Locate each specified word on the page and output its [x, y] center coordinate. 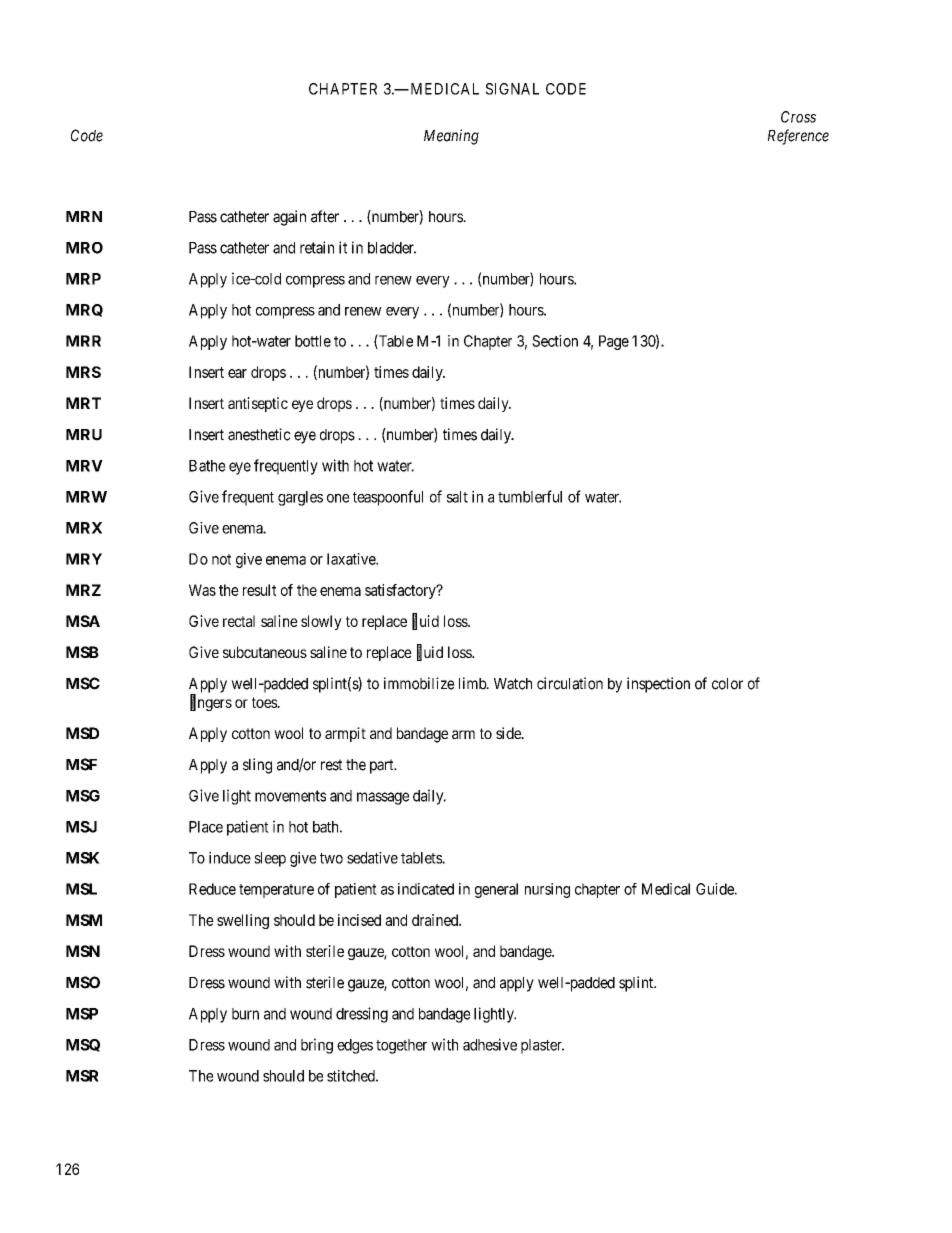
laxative [352, 559]
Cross [798, 117]
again [289, 218]
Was [202, 590]
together [401, 1046]
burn [245, 1014]
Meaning [451, 137]
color [727, 684]
